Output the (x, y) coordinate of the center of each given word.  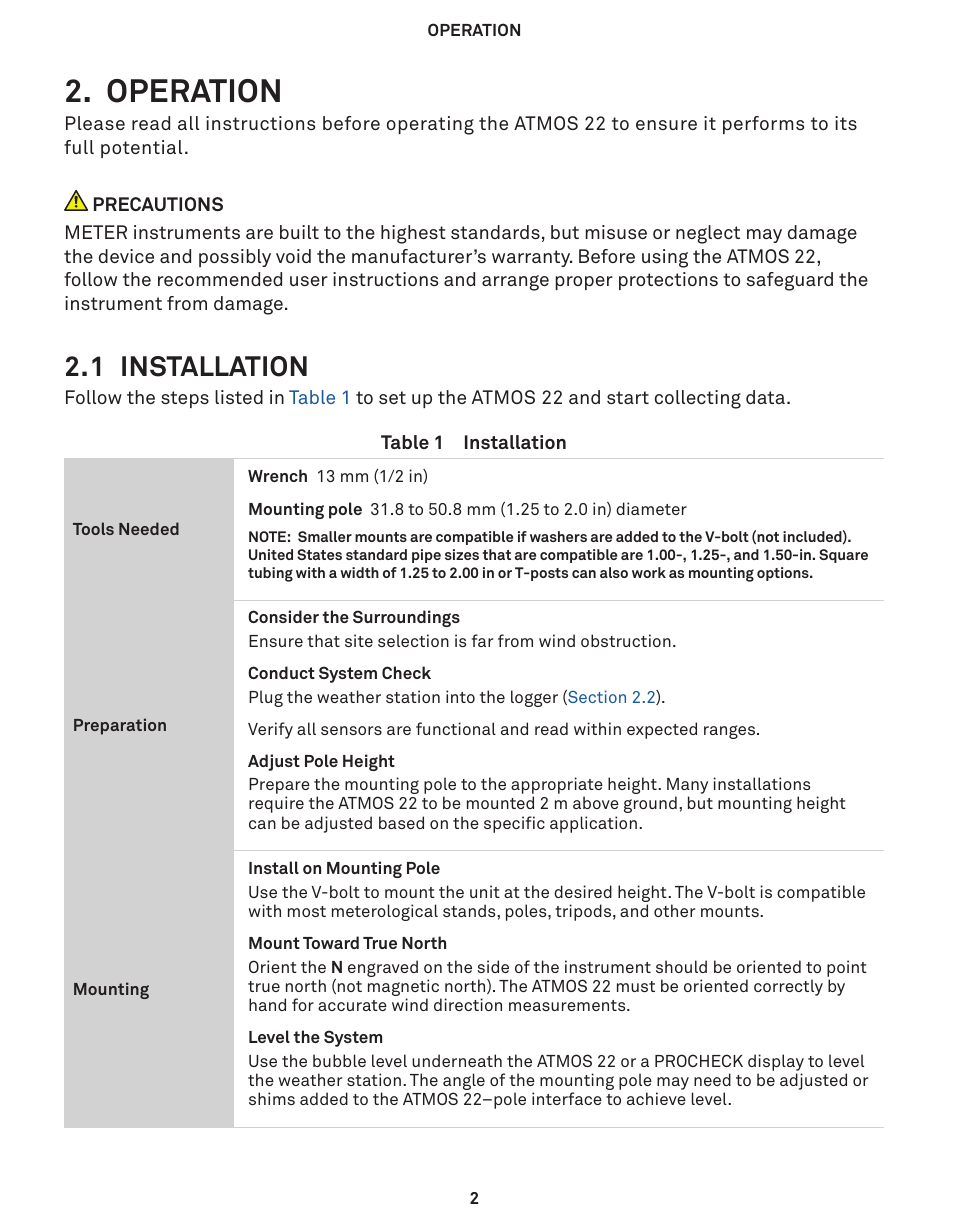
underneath (457, 1060)
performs (763, 125)
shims (272, 1098)
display (776, 1062)
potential (141, 149)
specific (514, 824)
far (482, 640)
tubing (270, 574)
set (392, 397)
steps (185, 399)
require (276, 804)
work (649, 572)
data (765, 397)
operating (430, 125)
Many (687, 787)
